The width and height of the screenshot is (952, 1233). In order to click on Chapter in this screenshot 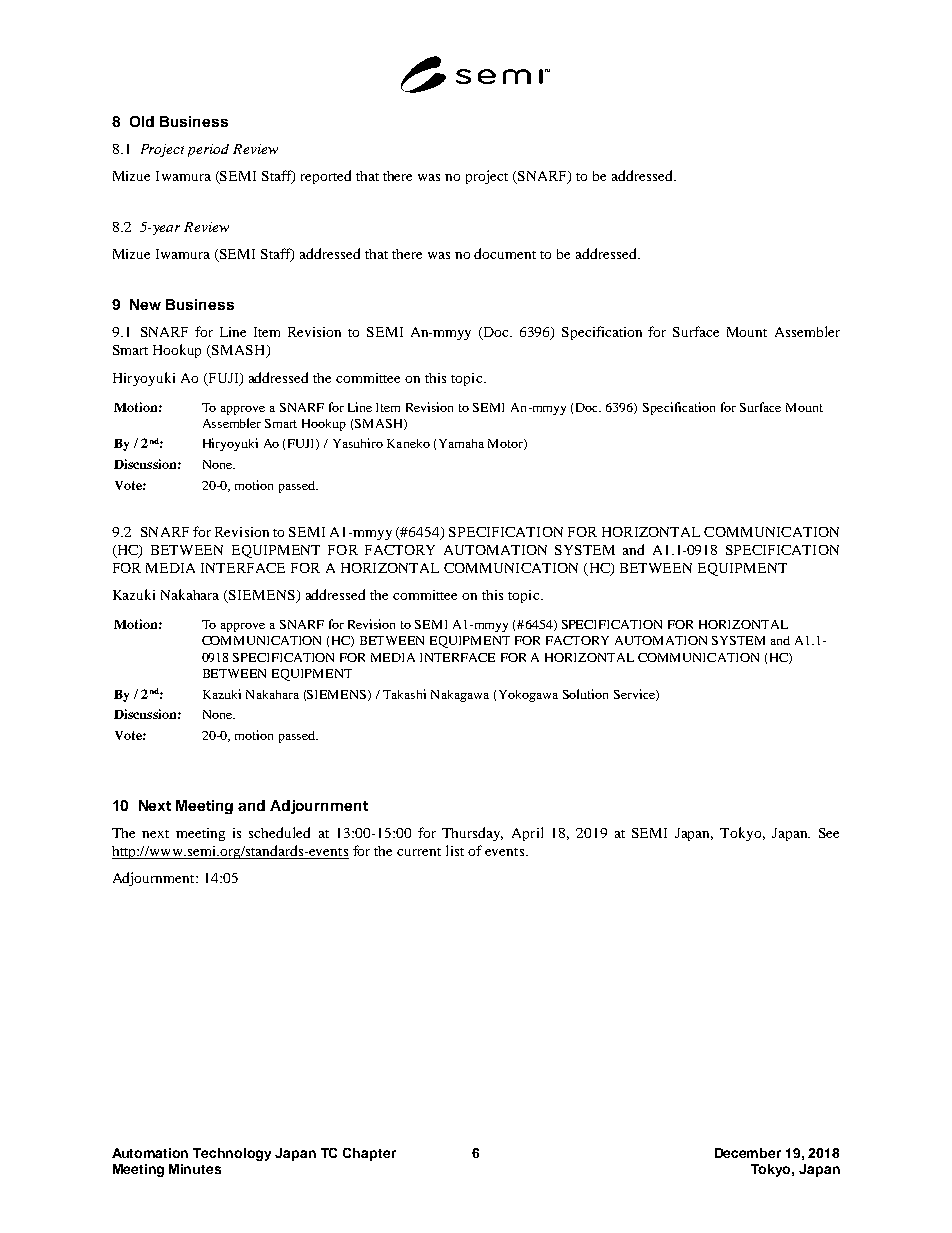, I will do `click(369, 1154)`.
